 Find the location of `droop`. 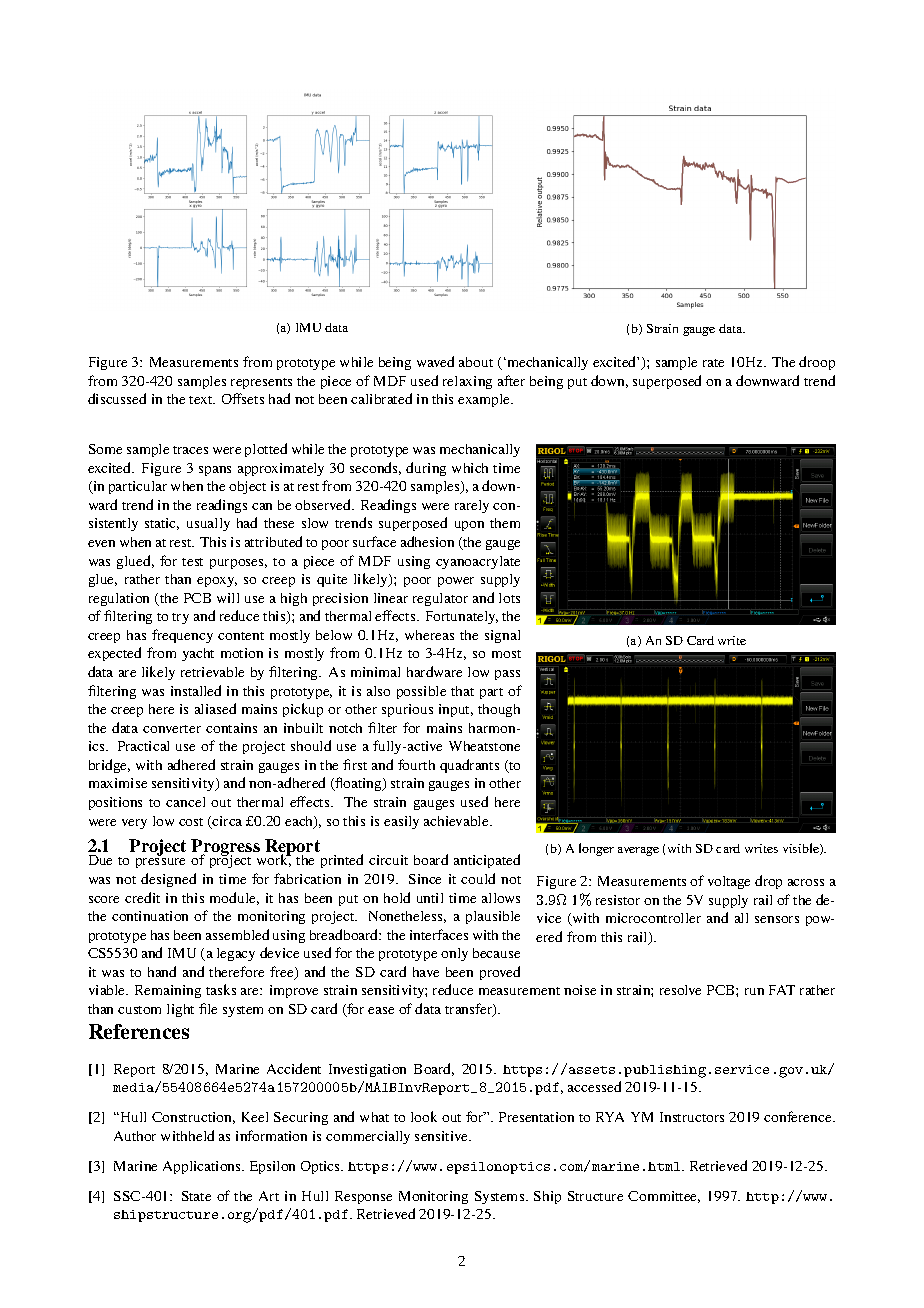

droop is located at coordinates (817, 363).
